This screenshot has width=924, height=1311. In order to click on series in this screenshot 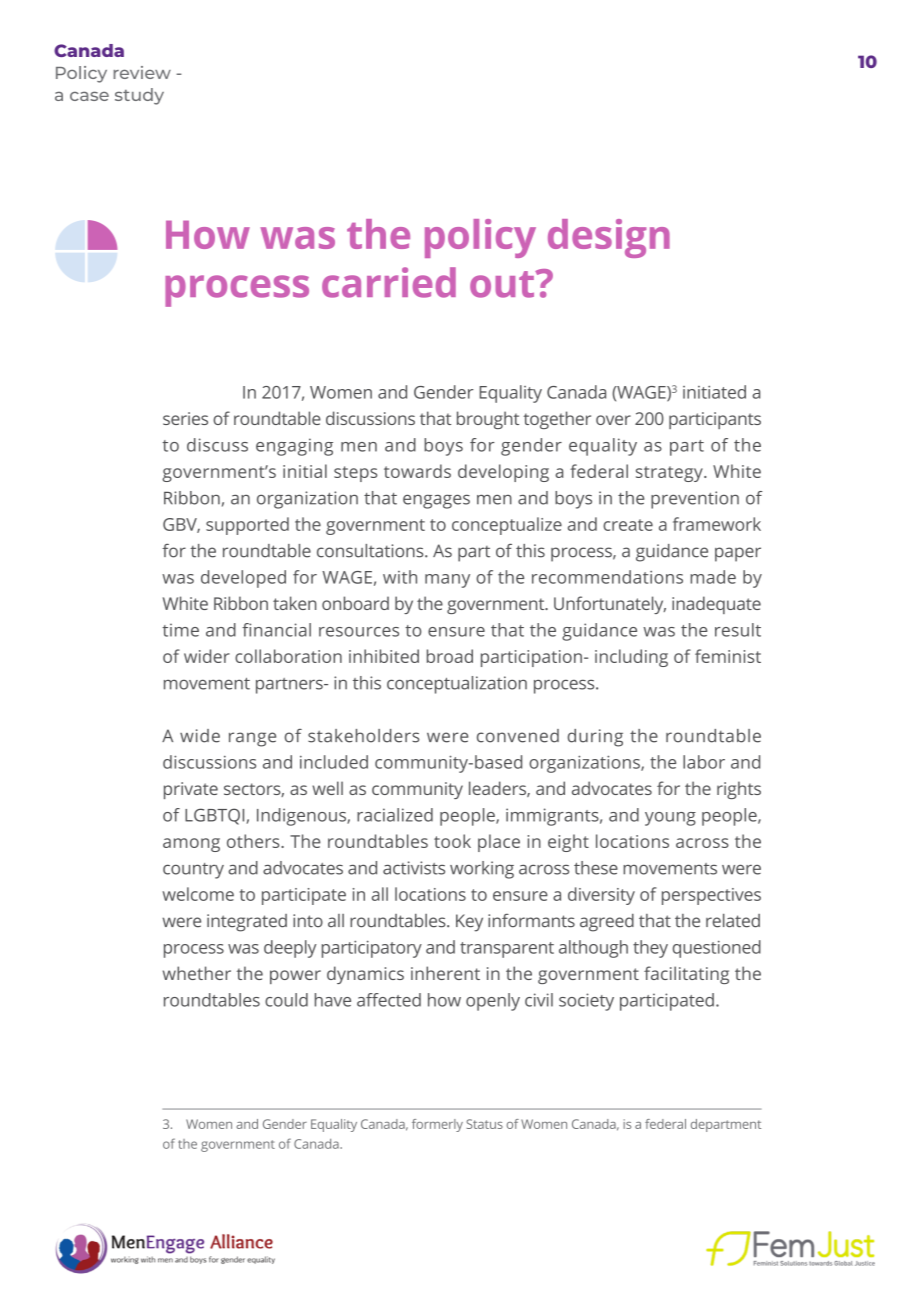, I will do `click(185, 418)`.
